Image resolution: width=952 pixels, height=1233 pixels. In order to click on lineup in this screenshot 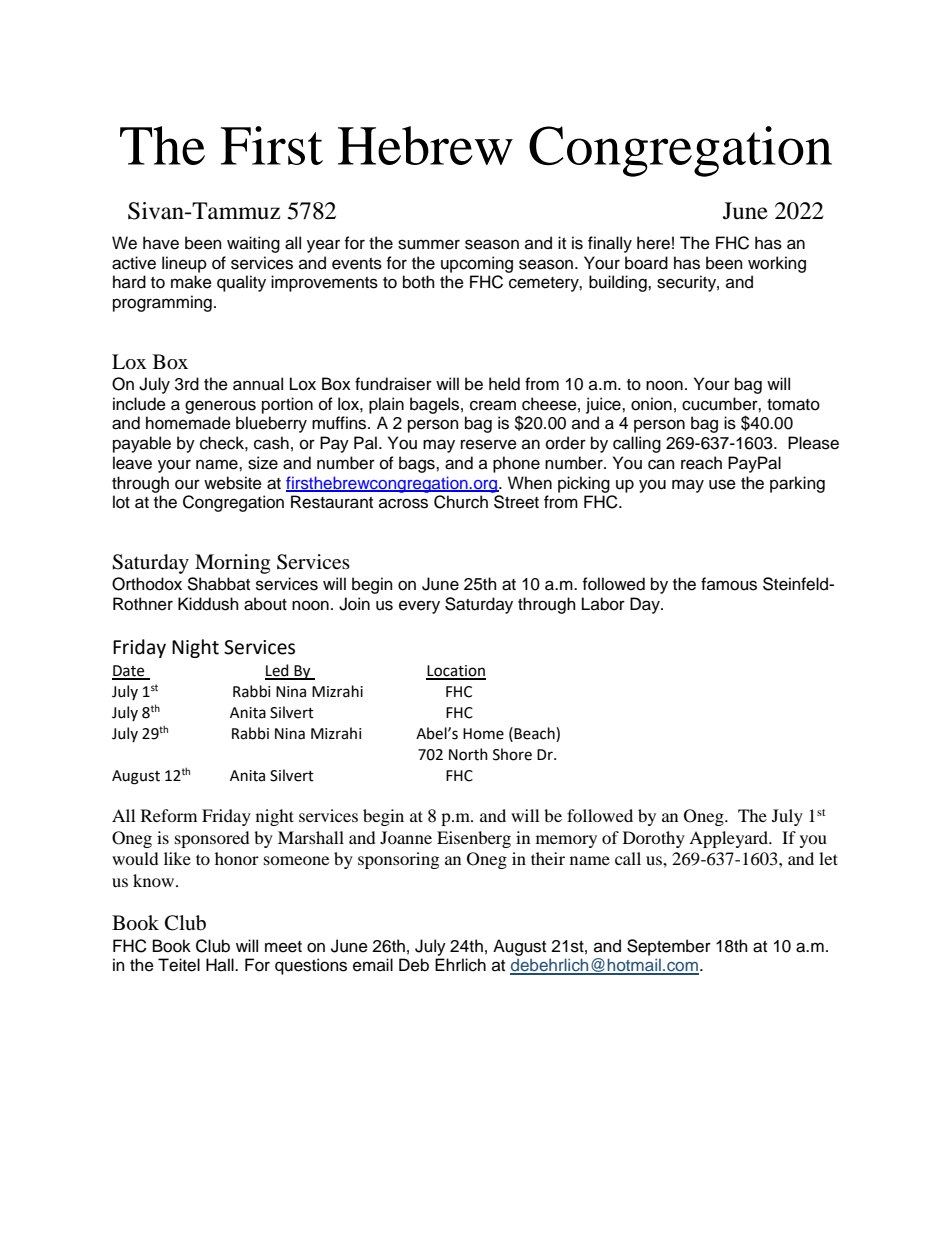, I will do `click(184, 264)`.
